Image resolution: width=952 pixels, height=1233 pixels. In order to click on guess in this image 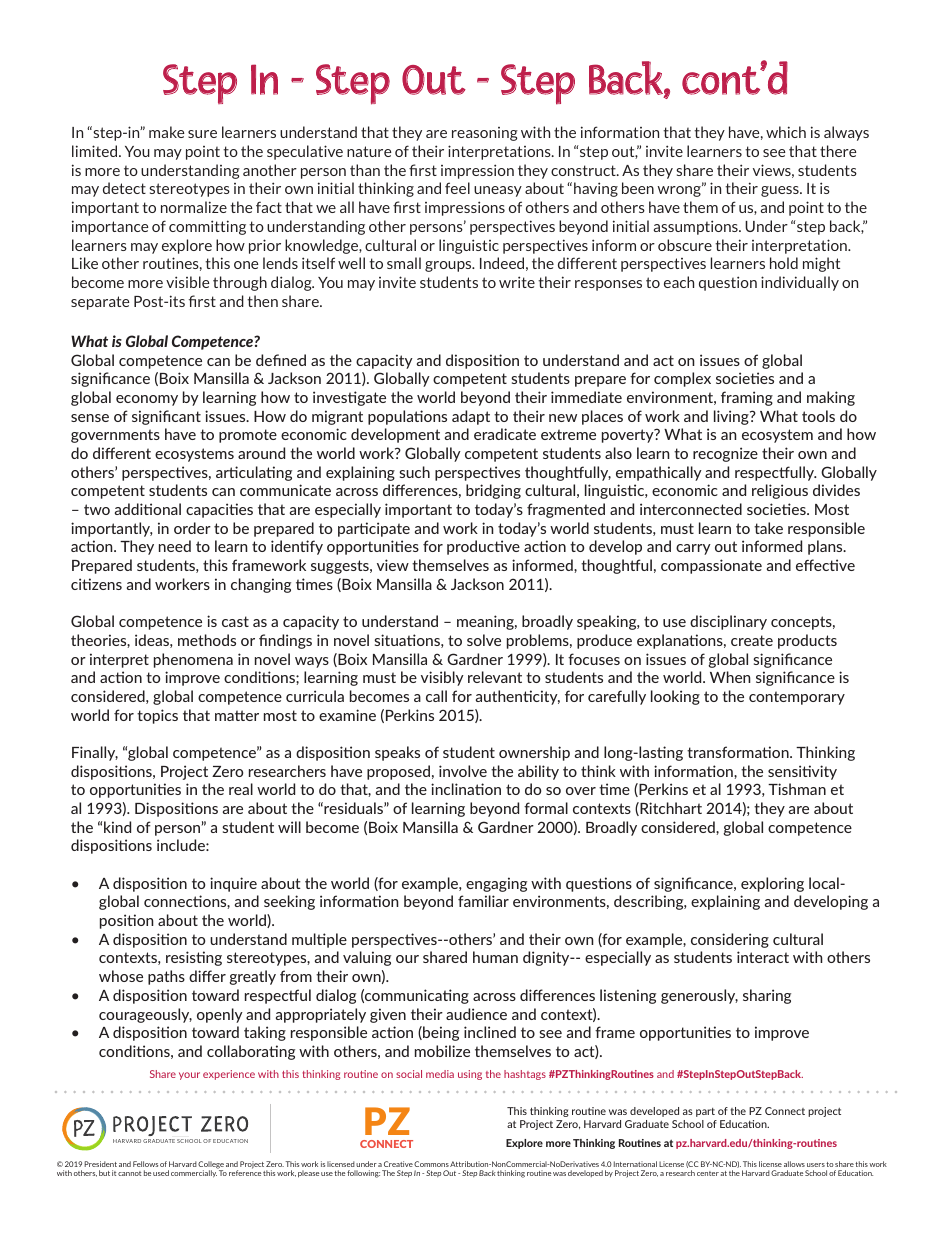, I will do `click(781, 191)`.
